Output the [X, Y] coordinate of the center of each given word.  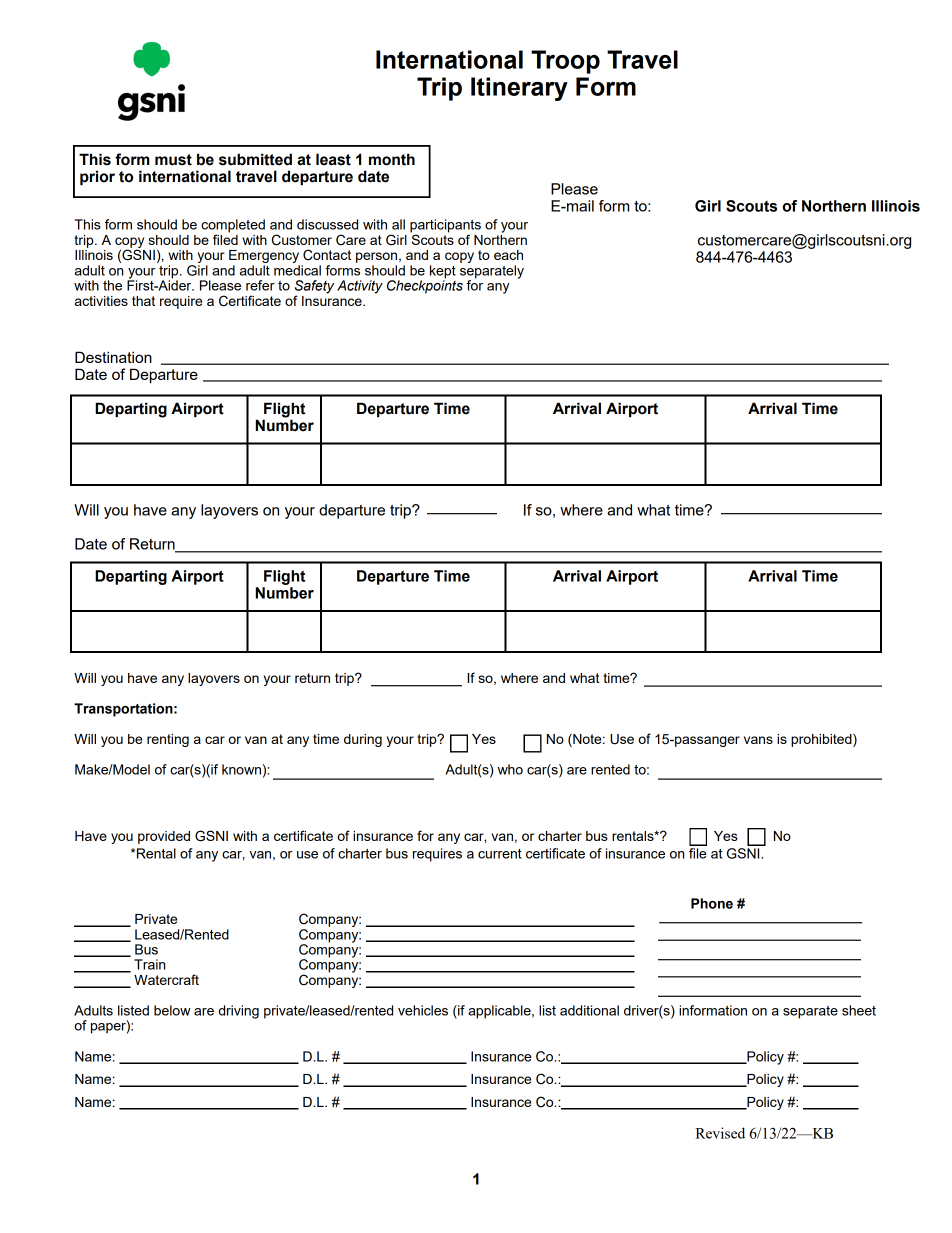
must [173, 160]
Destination [113, 357]
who [510, 769]
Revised [720, 1133]
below [172, 1010]
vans [758, 740]
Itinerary [519, 89]
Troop [565, 62]
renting [168, 740]
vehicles [423, 1010]
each [508, 255]
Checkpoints [425, 286]
